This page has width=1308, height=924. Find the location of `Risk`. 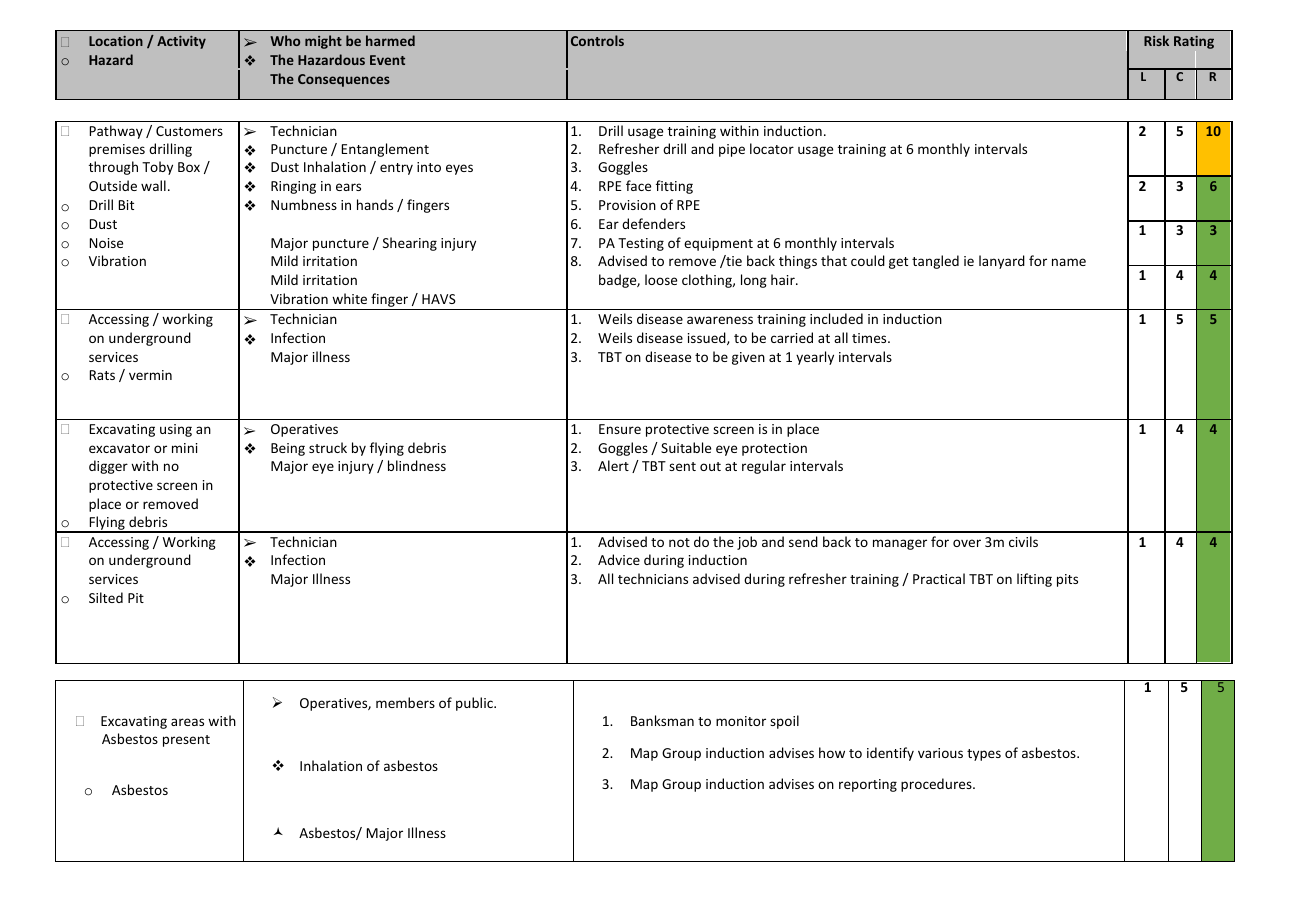

Risk is located at coordinates (1156, 40).
